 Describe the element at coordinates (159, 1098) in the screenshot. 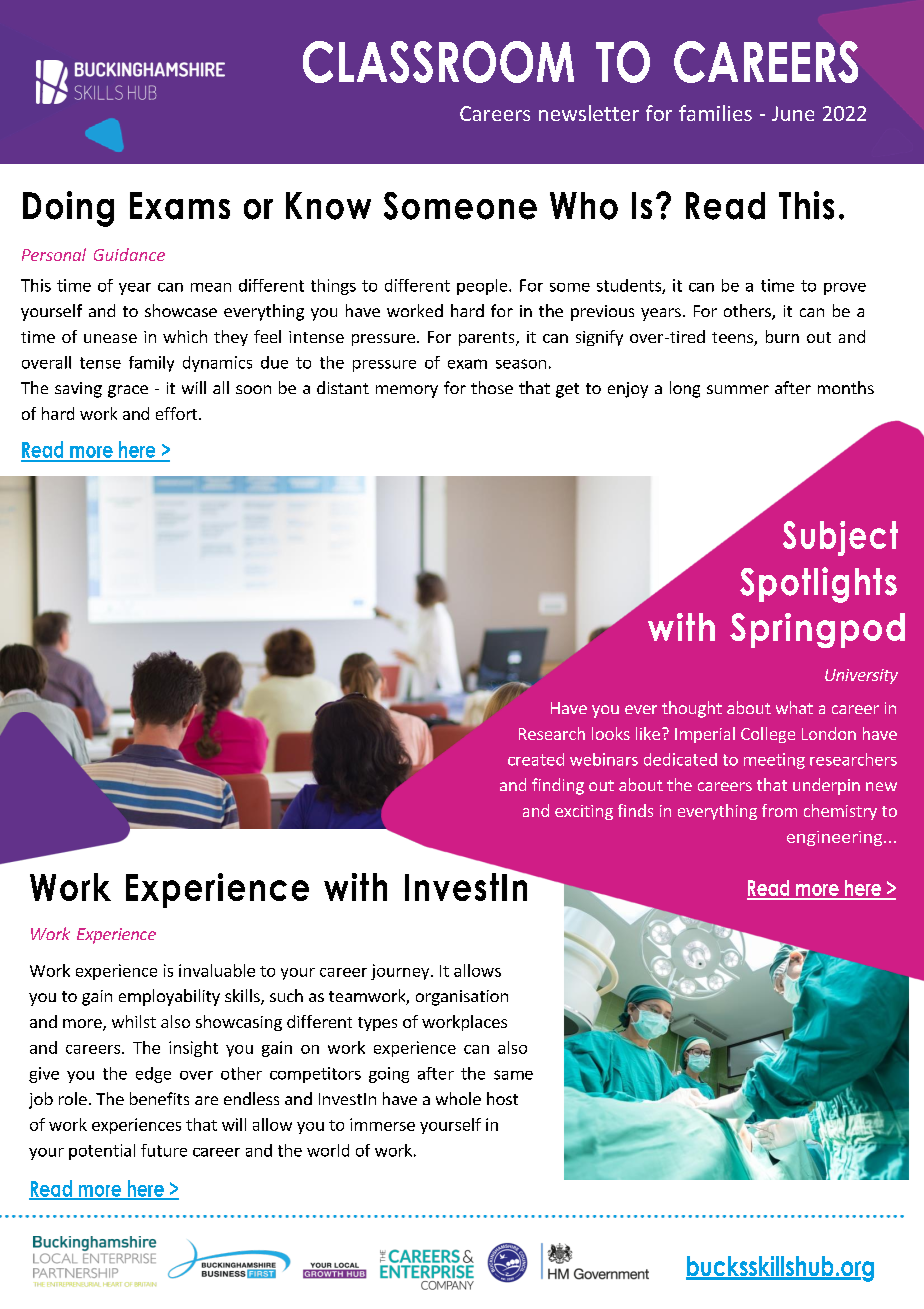

I see `benefits` at that location.
